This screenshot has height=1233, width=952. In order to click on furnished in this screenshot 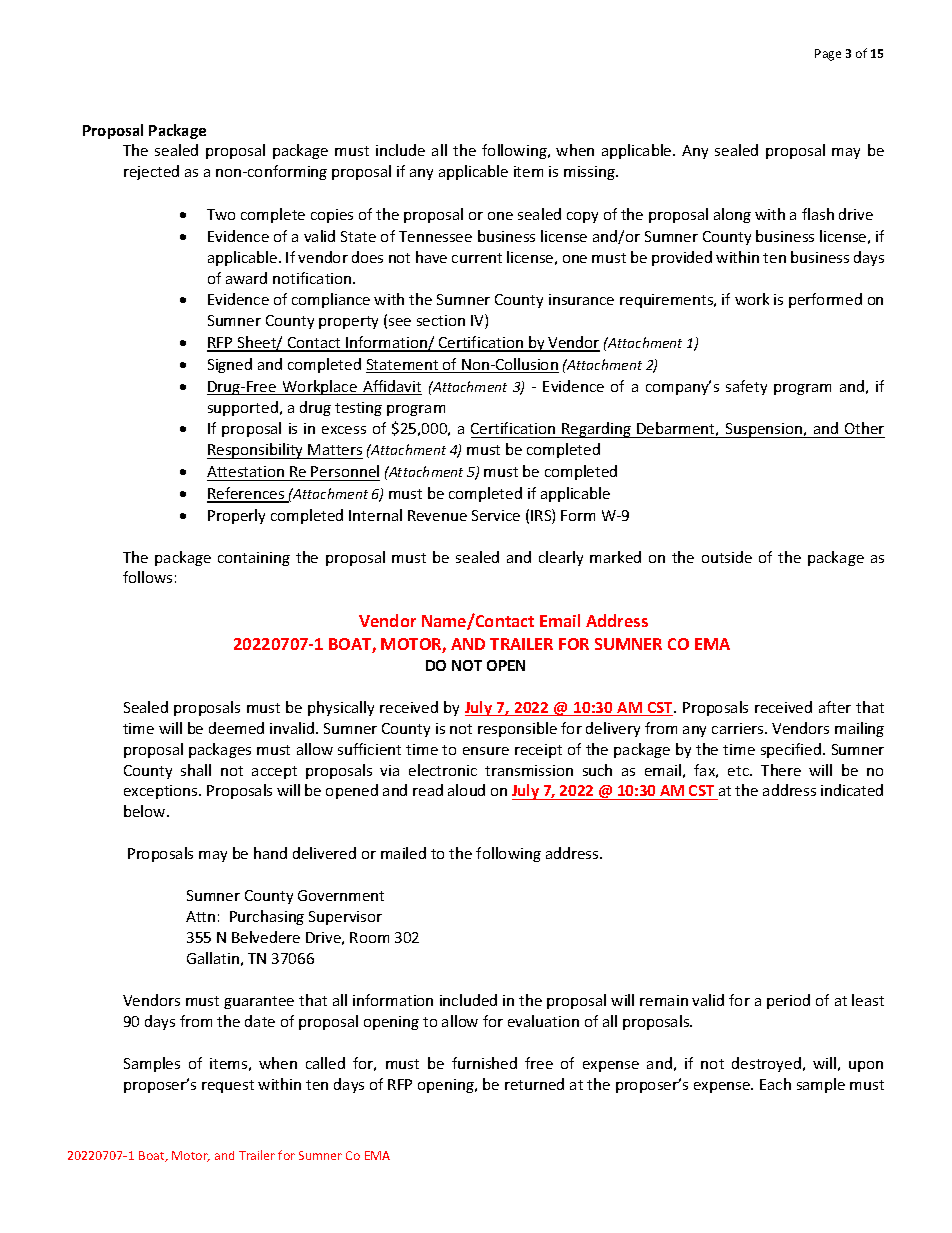, I will do `click(484, 1063)`.
